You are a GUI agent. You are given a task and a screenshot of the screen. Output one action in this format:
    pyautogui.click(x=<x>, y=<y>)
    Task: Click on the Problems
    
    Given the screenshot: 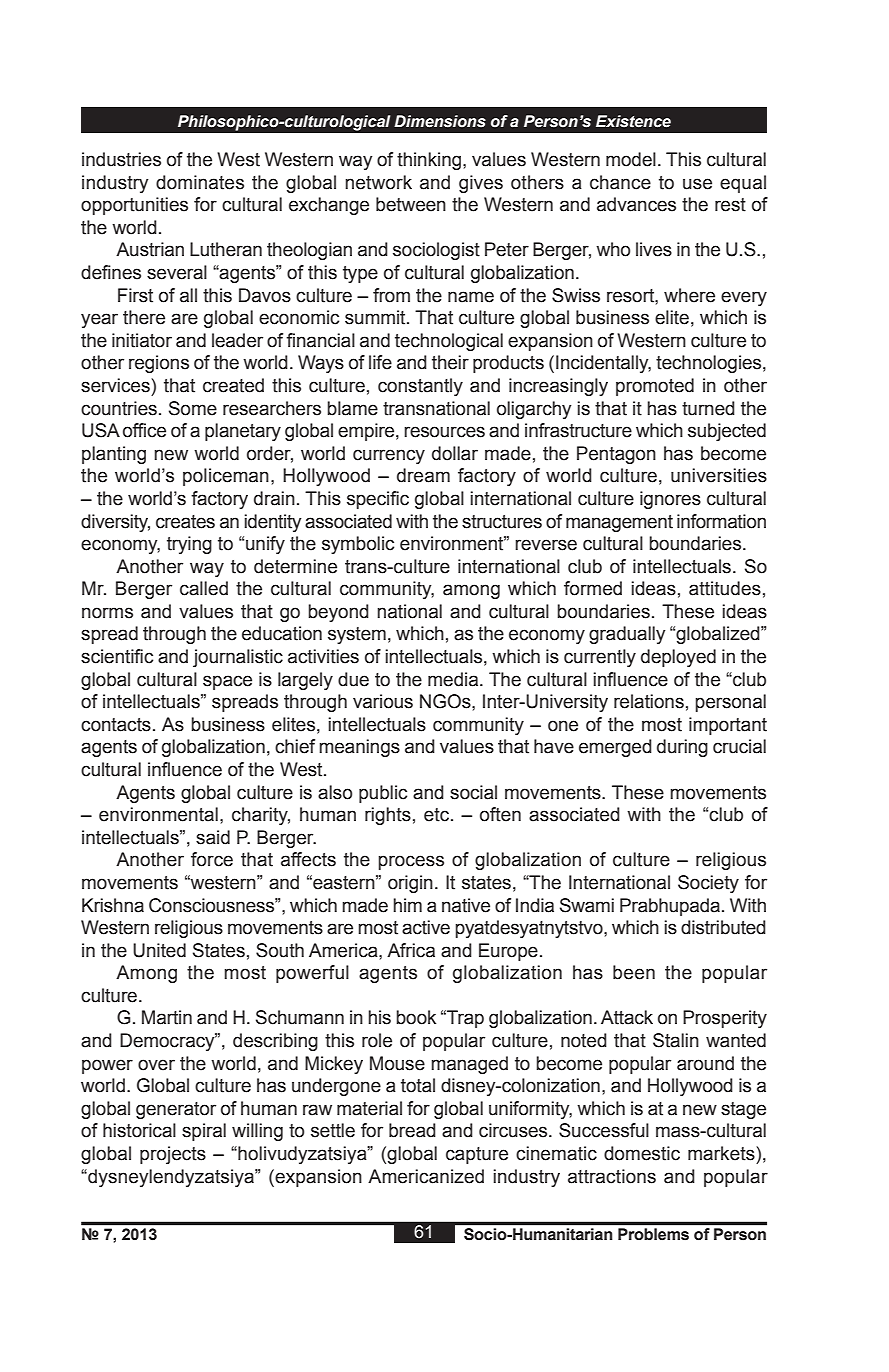 What is the action you would take?
    pyautogui.click(x=653, y=1234)
